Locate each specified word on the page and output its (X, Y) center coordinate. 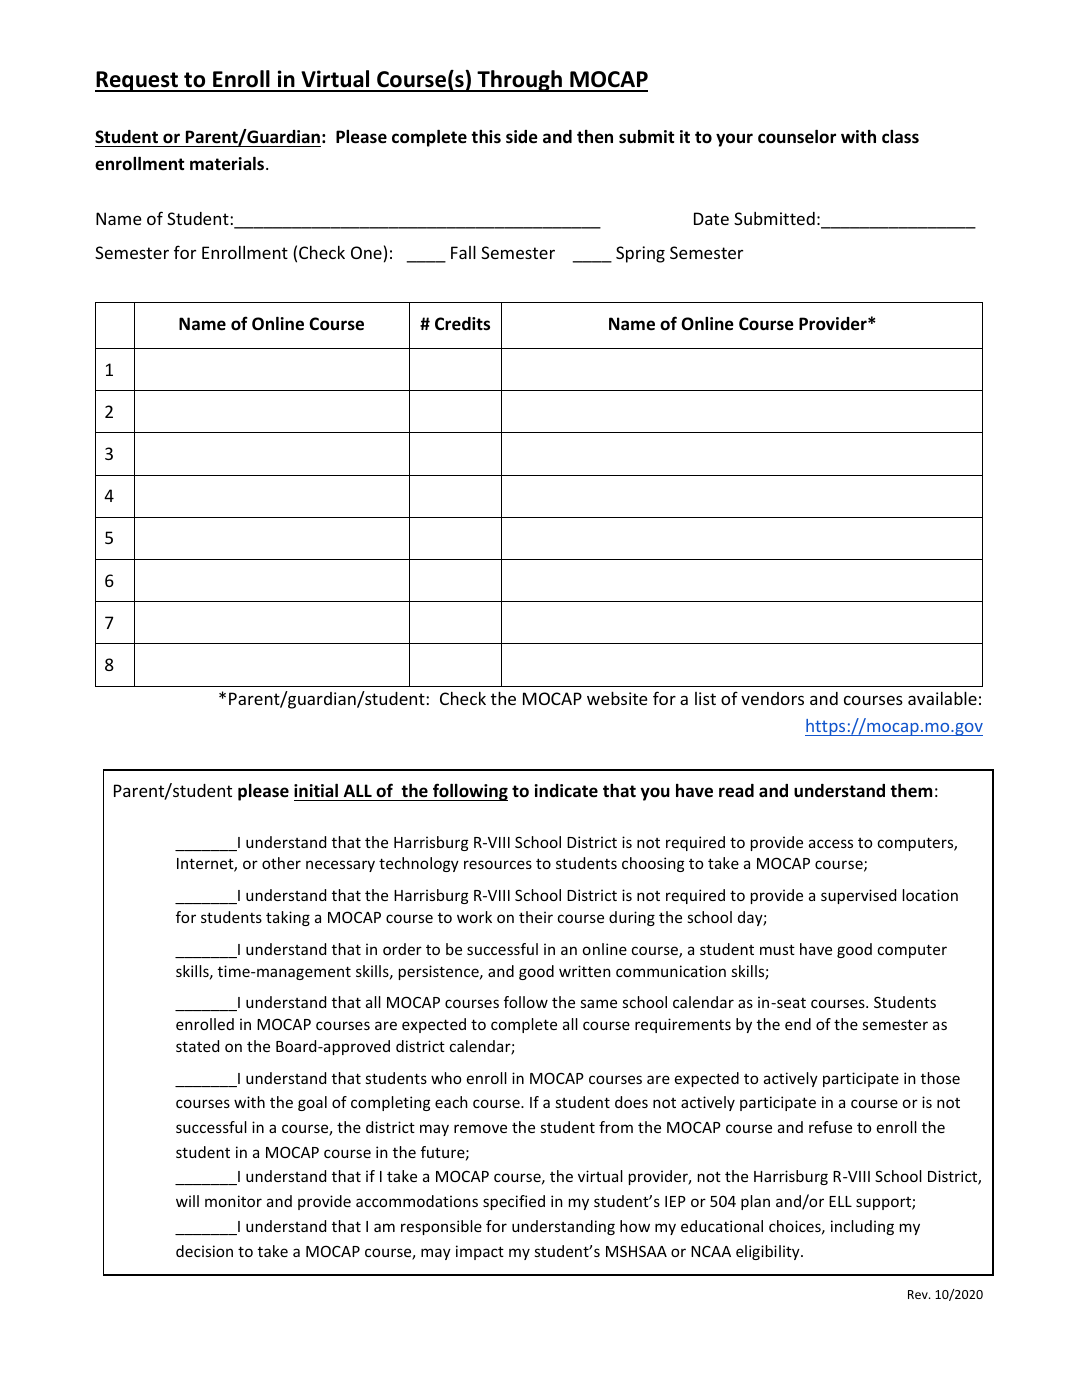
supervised (858, 896)
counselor (797, 136)
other (281, 863)
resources (498, 864)
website (617, 698)
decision (204, 1251)
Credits (462, 324)
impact (480, 1252)
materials (228, 163)
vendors (772, 698)
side (522, 137)
